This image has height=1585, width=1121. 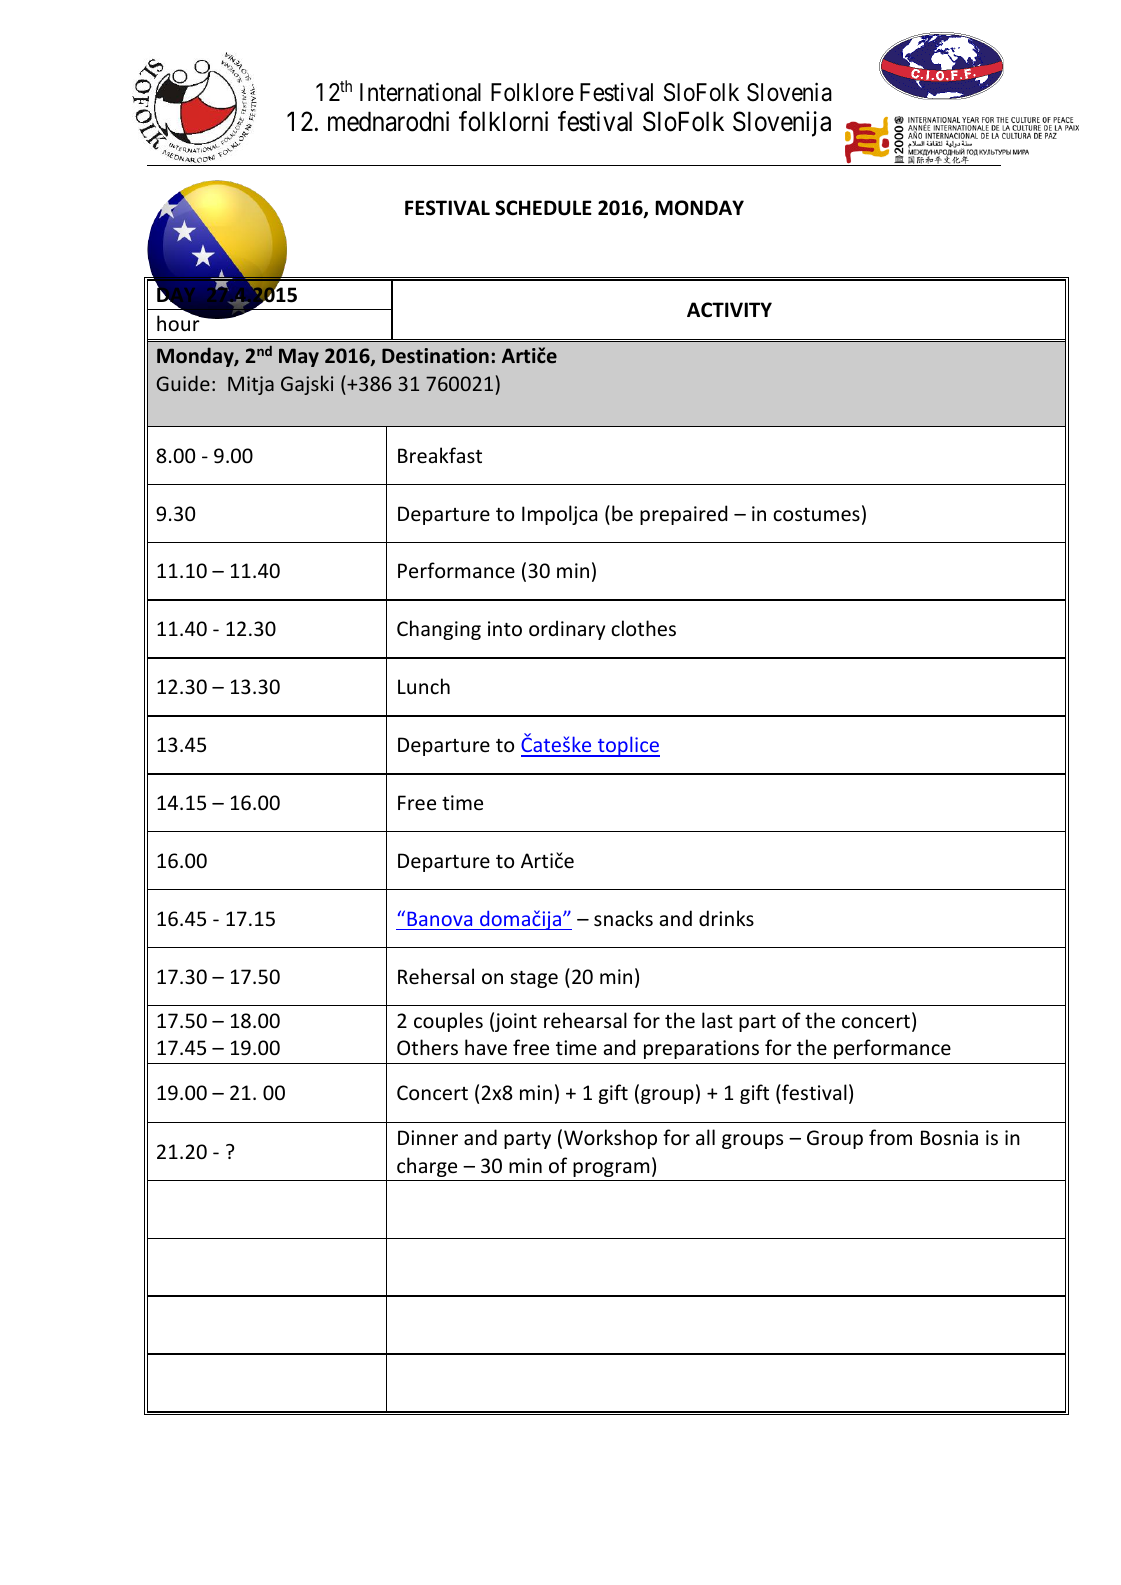 I want to click on costumes, so click(x=816, y=515).
